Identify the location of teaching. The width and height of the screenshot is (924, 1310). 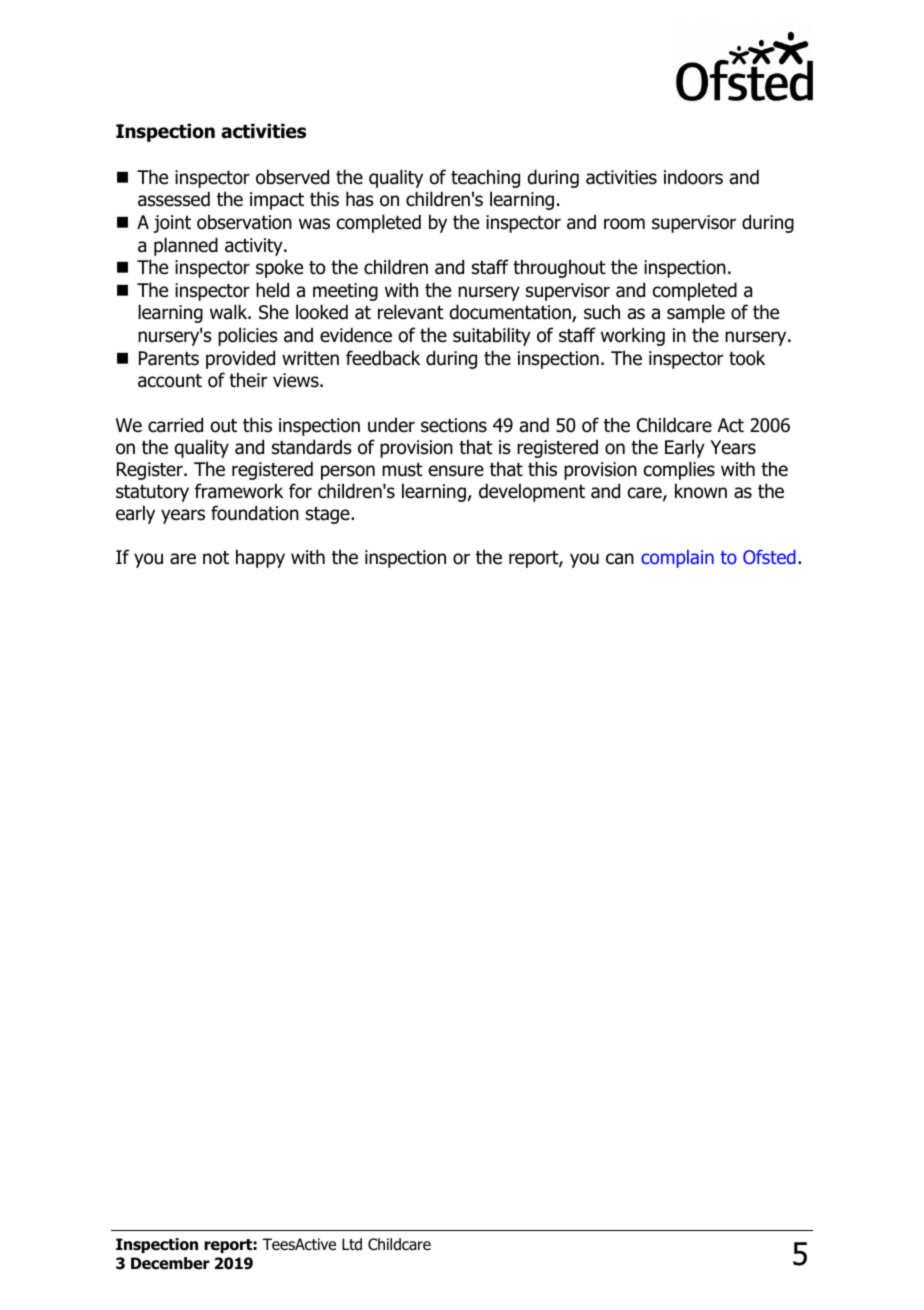
(485, 178).
